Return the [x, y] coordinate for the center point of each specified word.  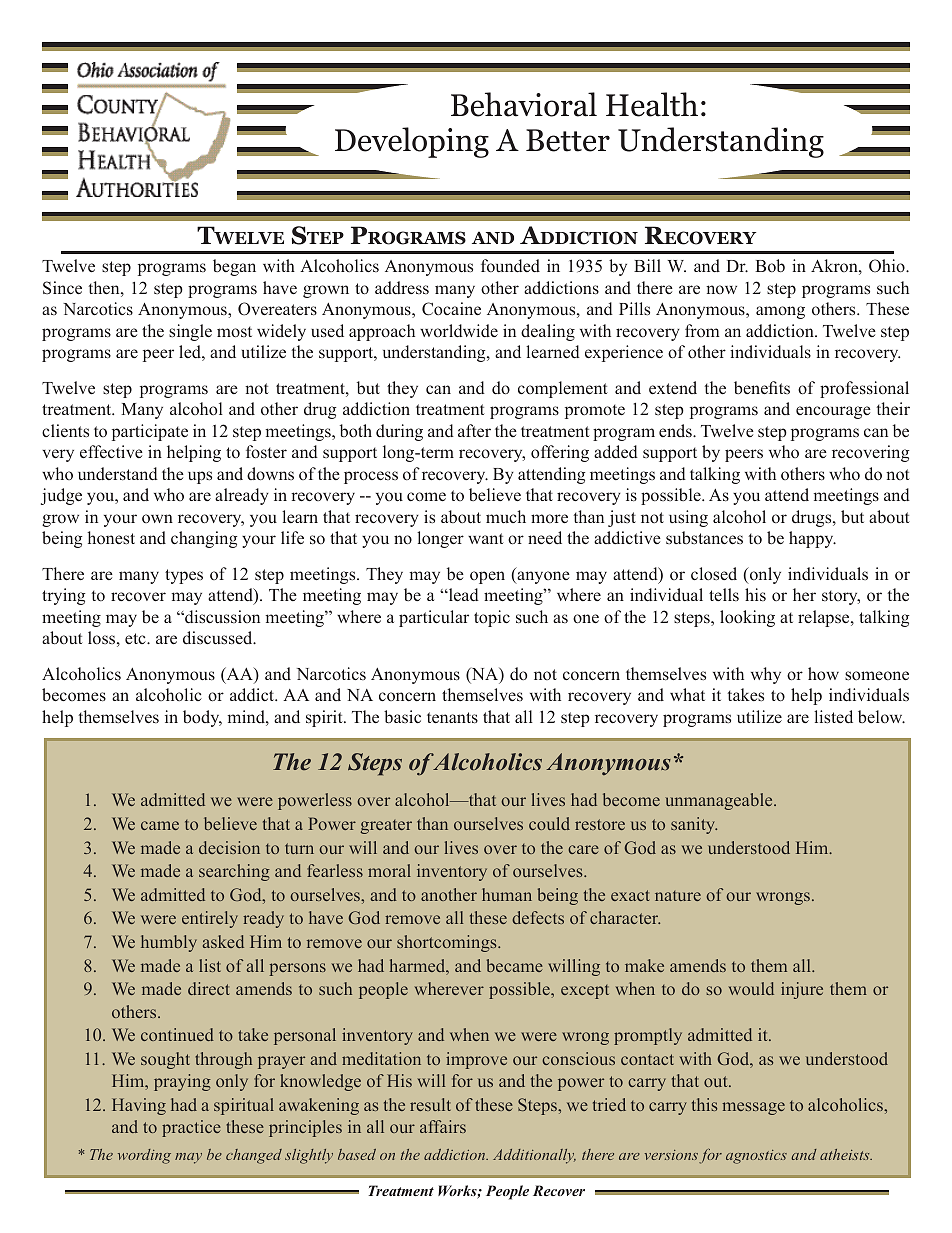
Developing [412, 142]
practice [191, 1128]
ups [200, 477]
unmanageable [720, 801]
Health [652, 104]
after [474, 430]
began [234, 267]
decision [229, 847]
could [549, 823]
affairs [443, 1126]
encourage [833, 412]
